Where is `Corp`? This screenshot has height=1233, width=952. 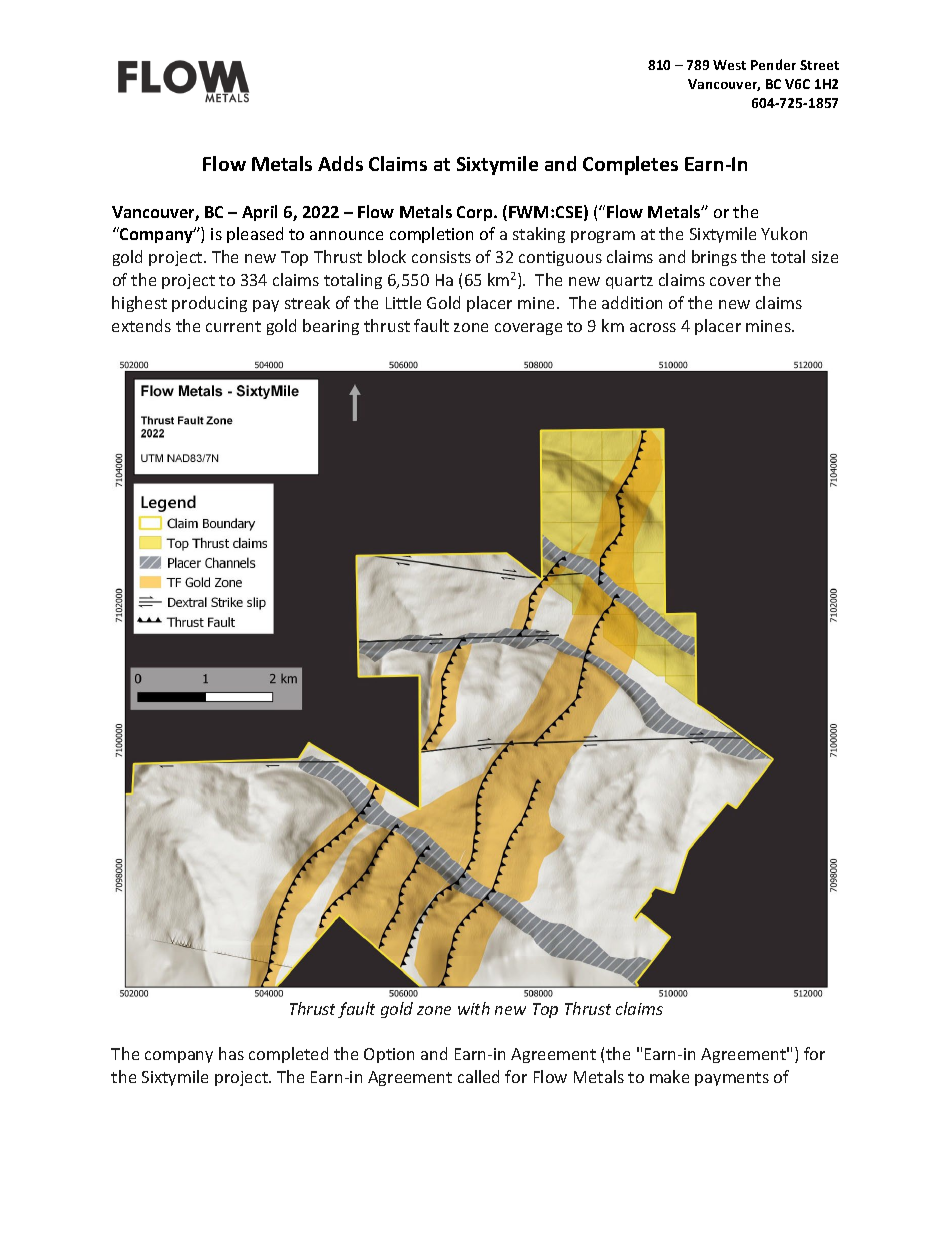
Corp is located at coordinates (476, 213).
